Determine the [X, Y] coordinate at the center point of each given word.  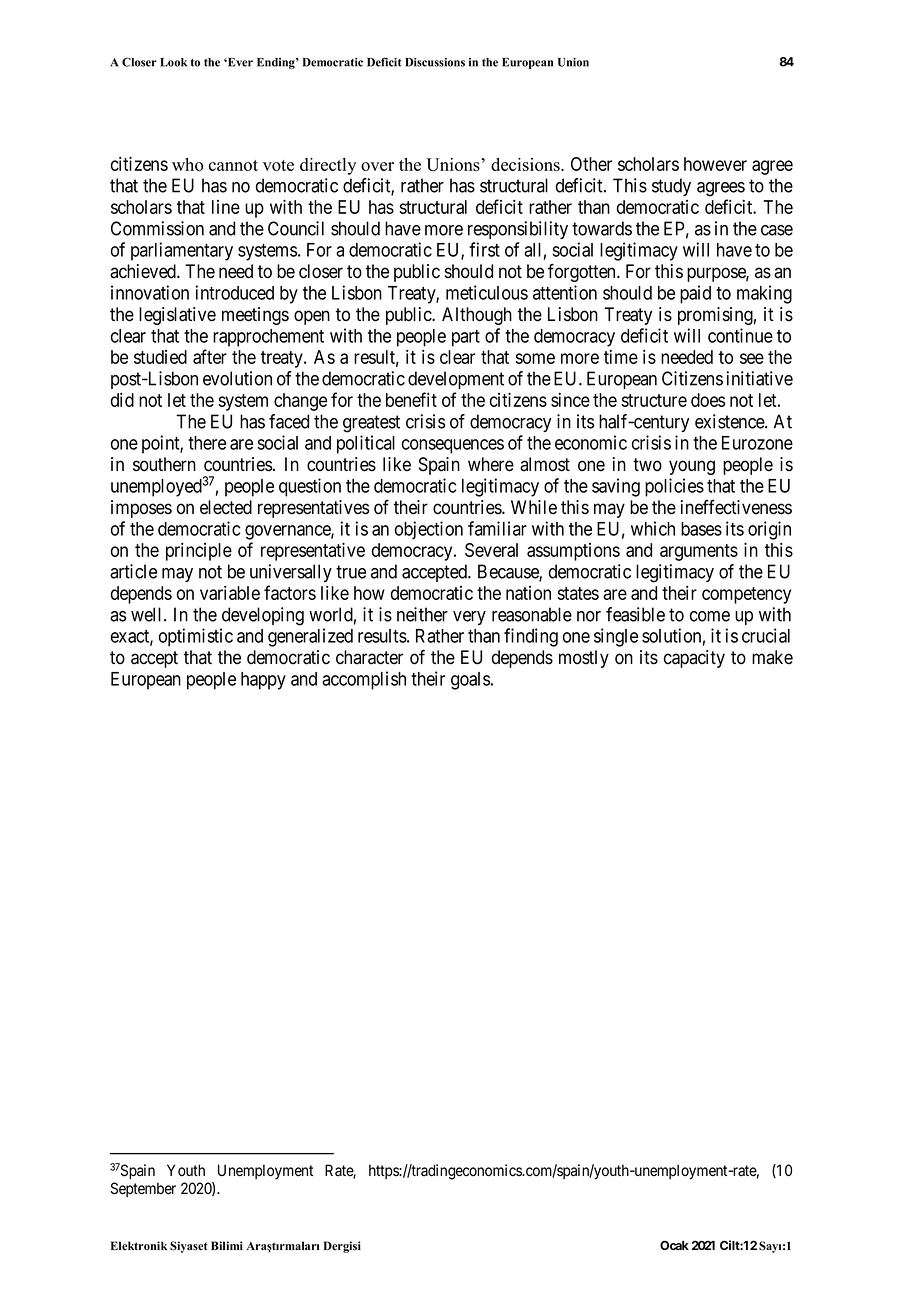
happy [263, 681]
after [210, 356]
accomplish [364, 680]
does [708, 400]
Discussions [435, 62]
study [671, 187]
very [469, 618]
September [143, 1189]
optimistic [196, 637]
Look [173, 62]
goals [470, 681]
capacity [694, 659]
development [456, 380]
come [710, 616]
